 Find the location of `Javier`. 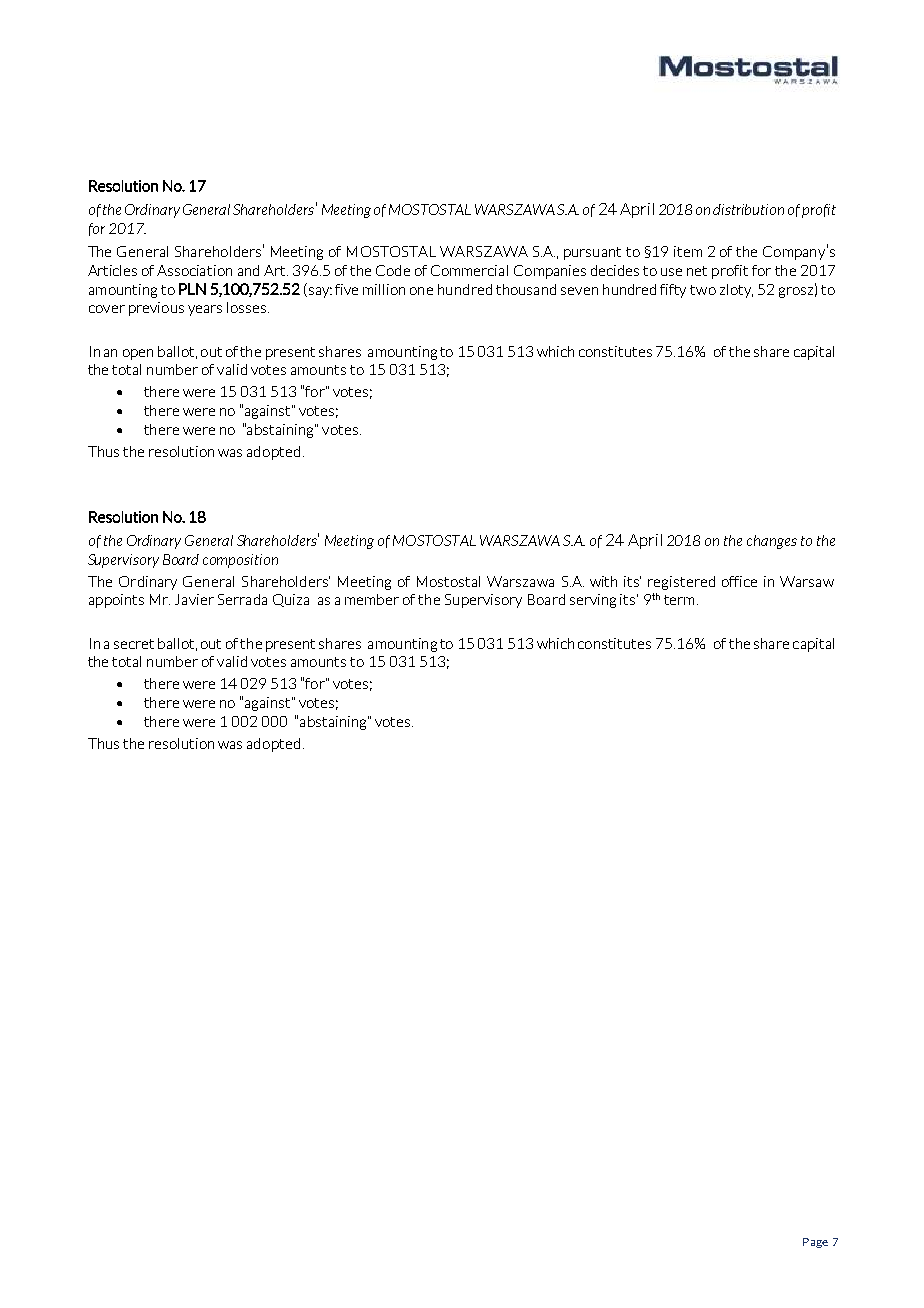

Javier is located at coordinates (194, 599).
